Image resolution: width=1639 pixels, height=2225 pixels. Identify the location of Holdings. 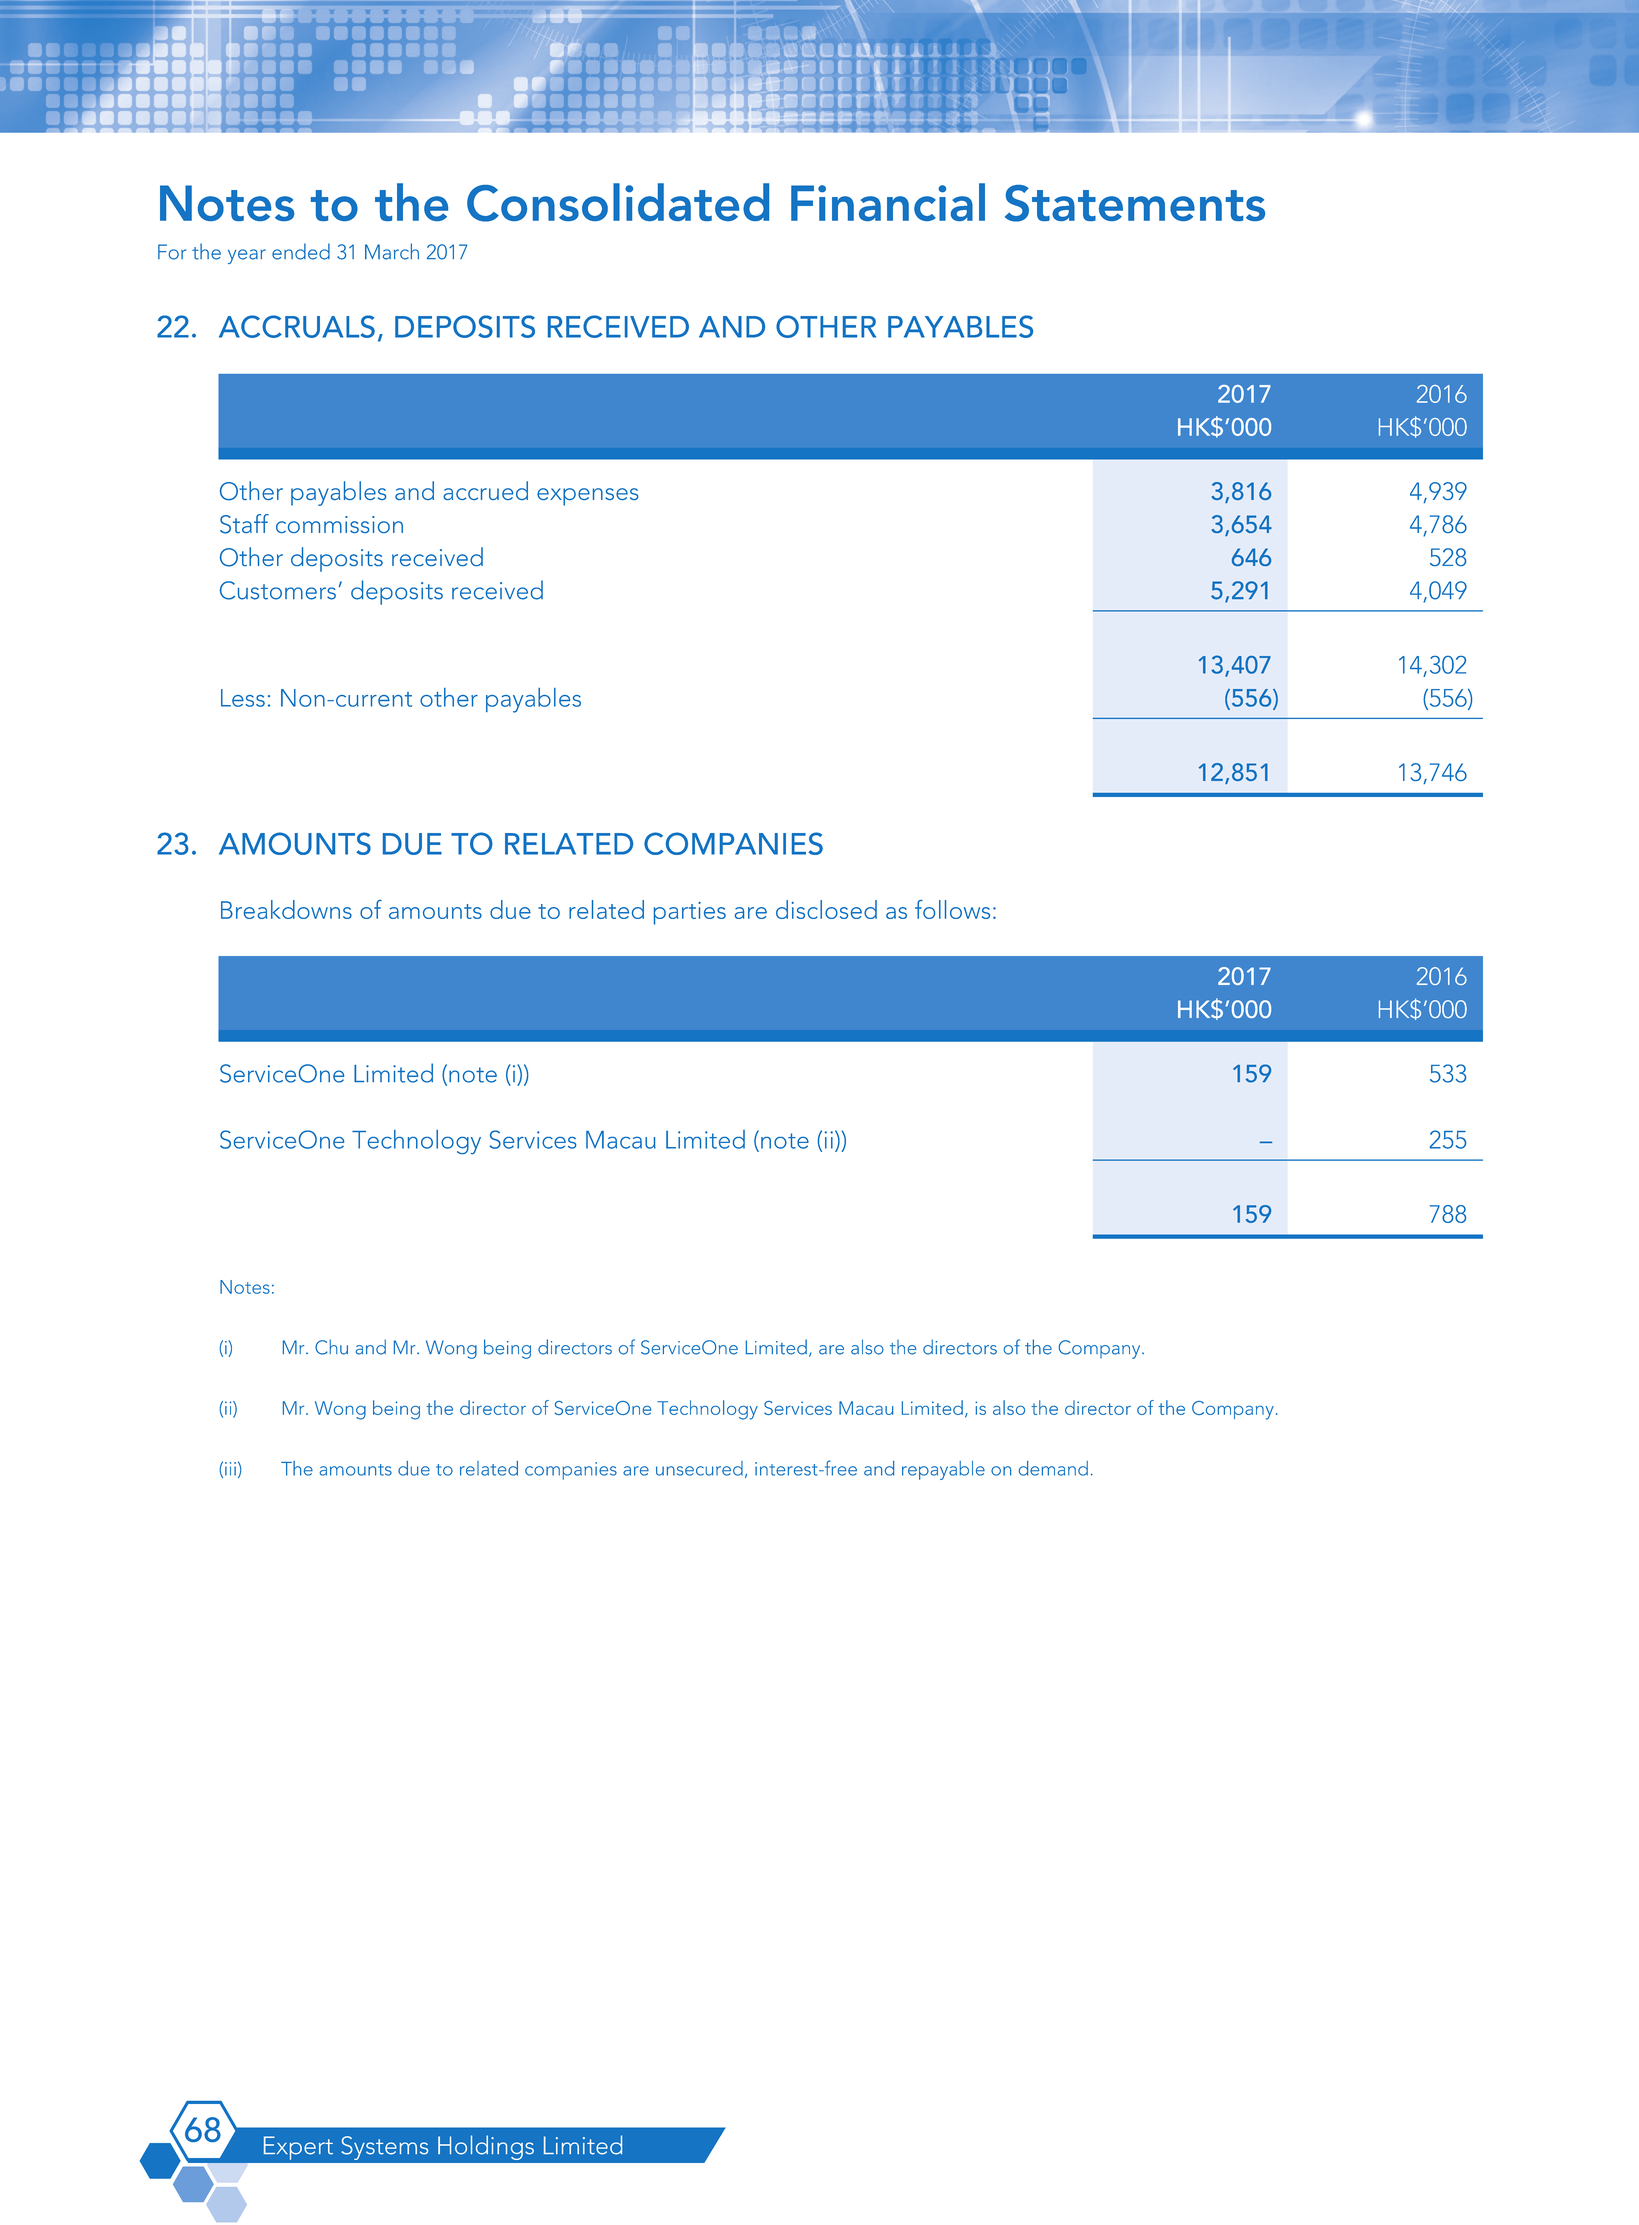
(486, 2147).
